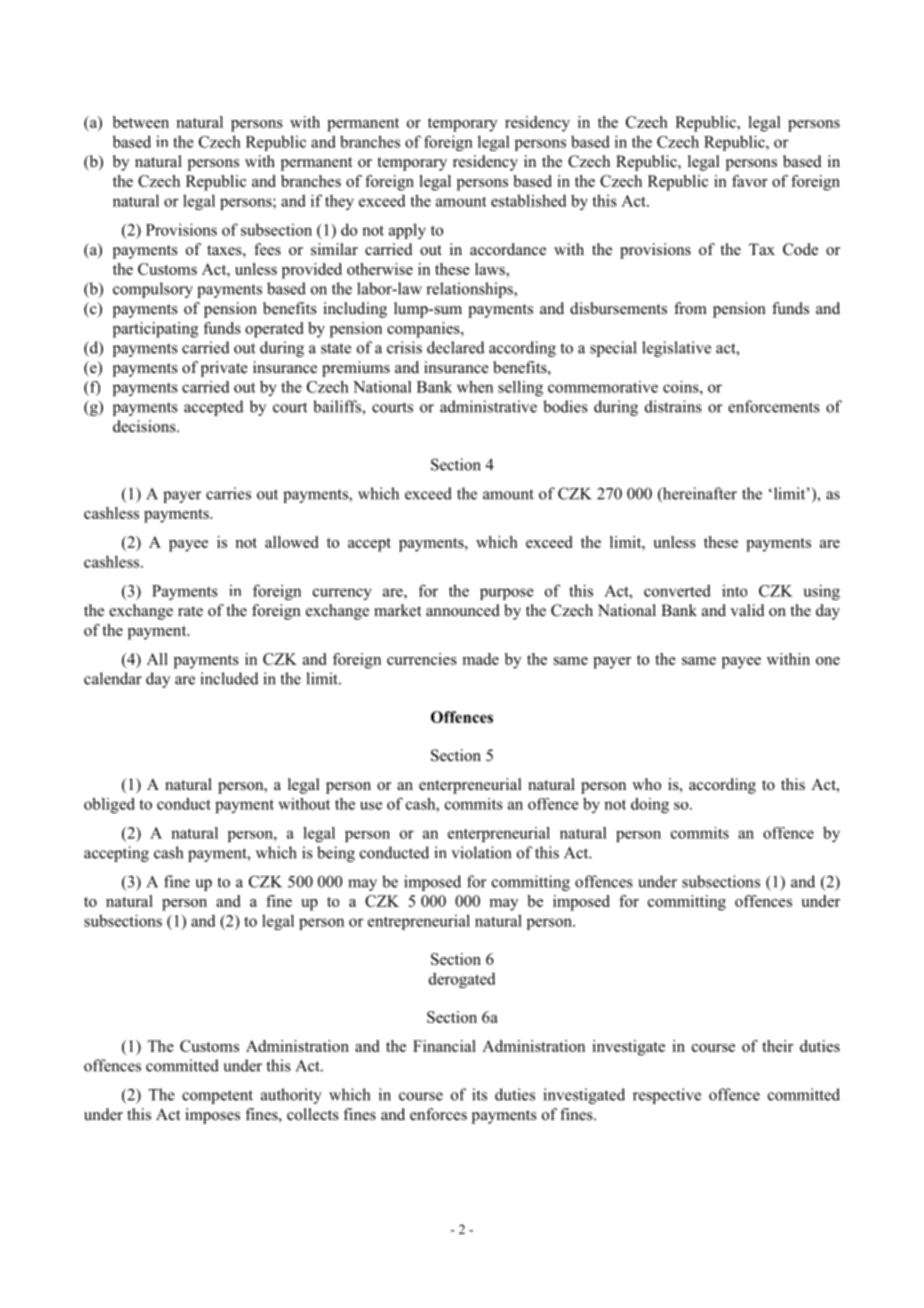  Describe the element at coordinates (217, 1097) in the screenshot. I see `competent` at that location.
